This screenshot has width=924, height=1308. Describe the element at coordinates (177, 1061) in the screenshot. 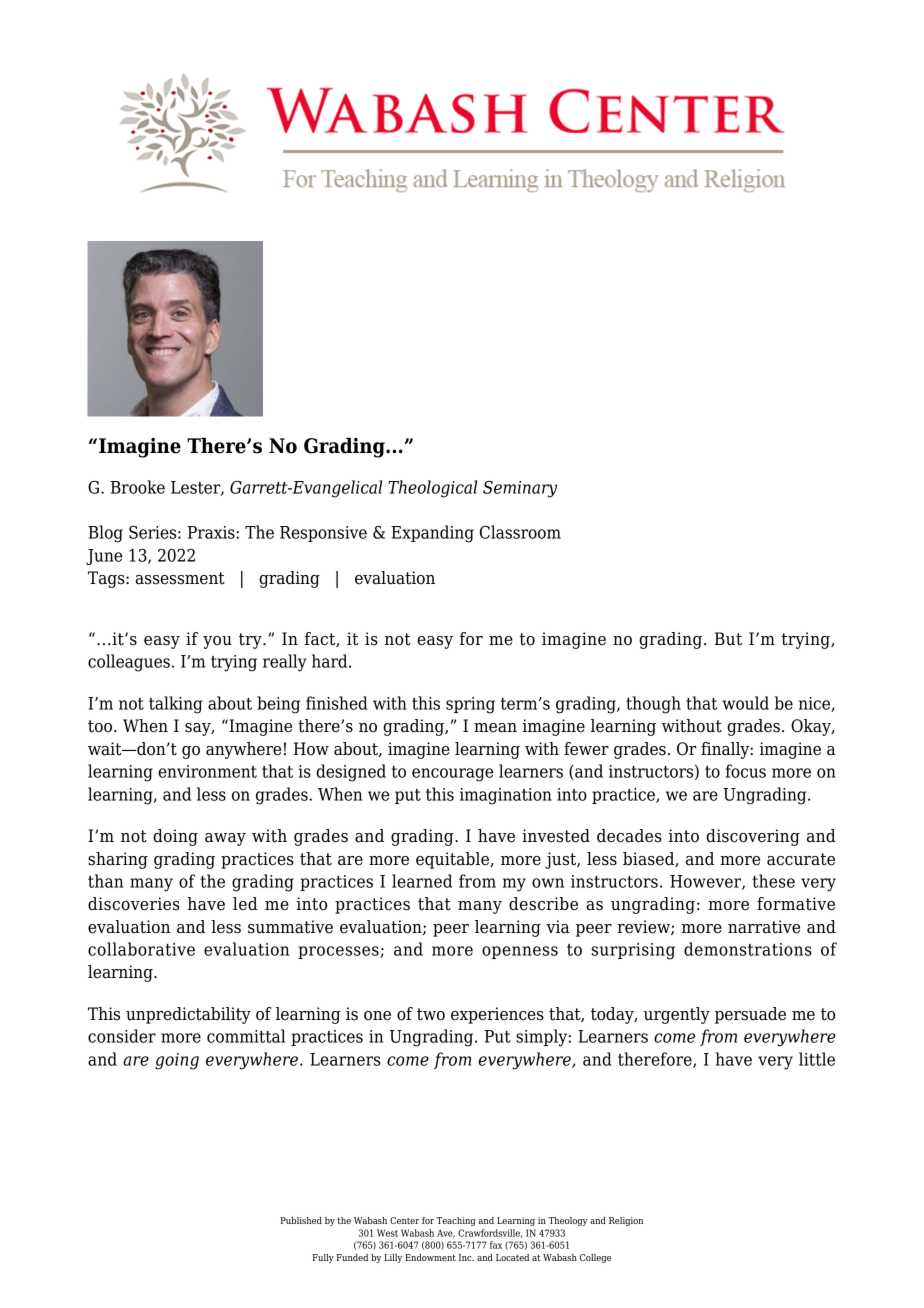

I see `going` at that location.
